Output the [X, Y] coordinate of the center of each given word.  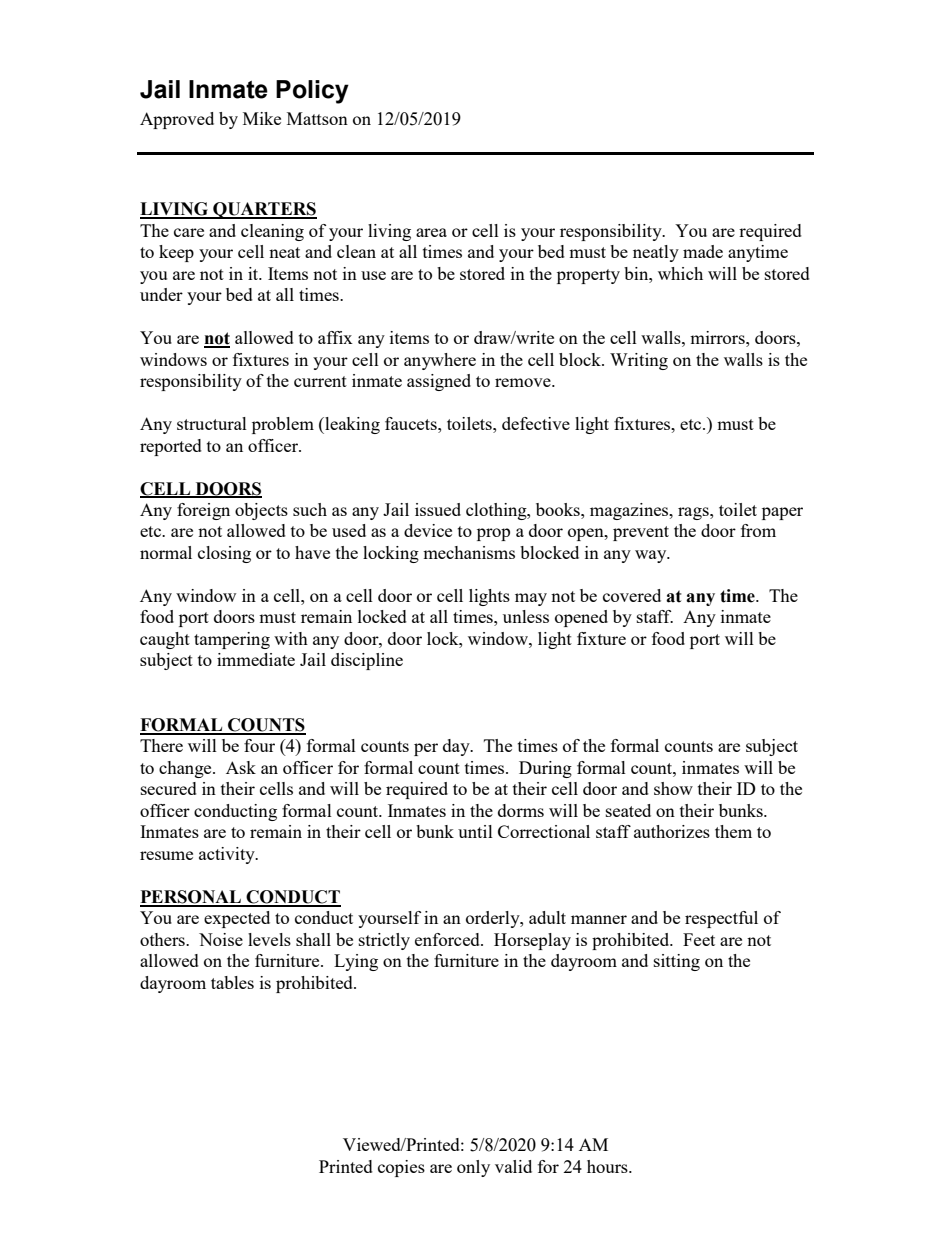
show [673, 788]
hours [608, 1166]
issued [438, 509]
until [475, 831]
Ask [241, 767]
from [758, 530]
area [431, 232]
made [703, 251]
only [473, 1168]
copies [401, 1168]
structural [212, 423]
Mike [262, 118]
